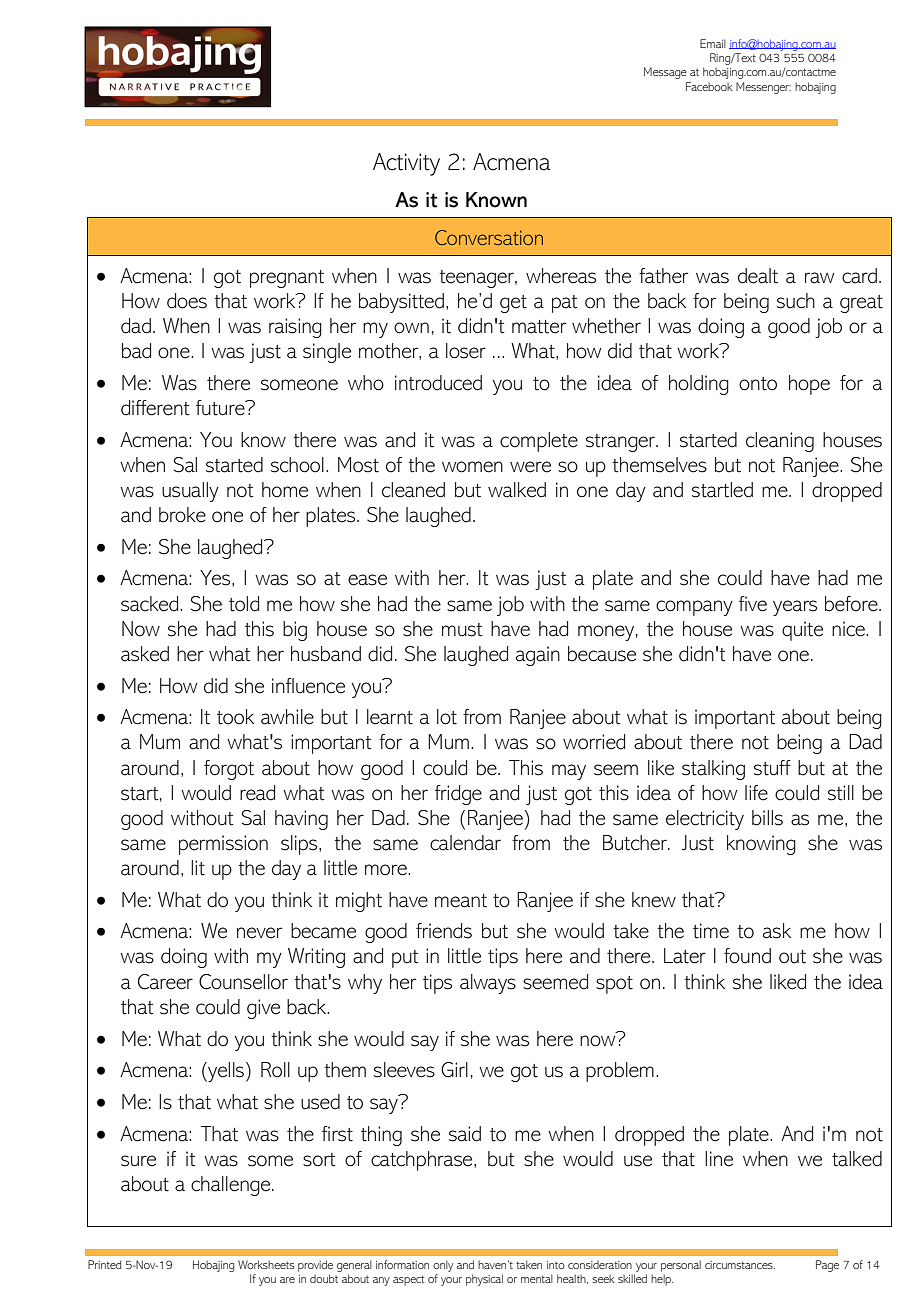  What do you see at coordinates (406, 164) in the page?
I see `Activity` at bounding box center [406, 164].
